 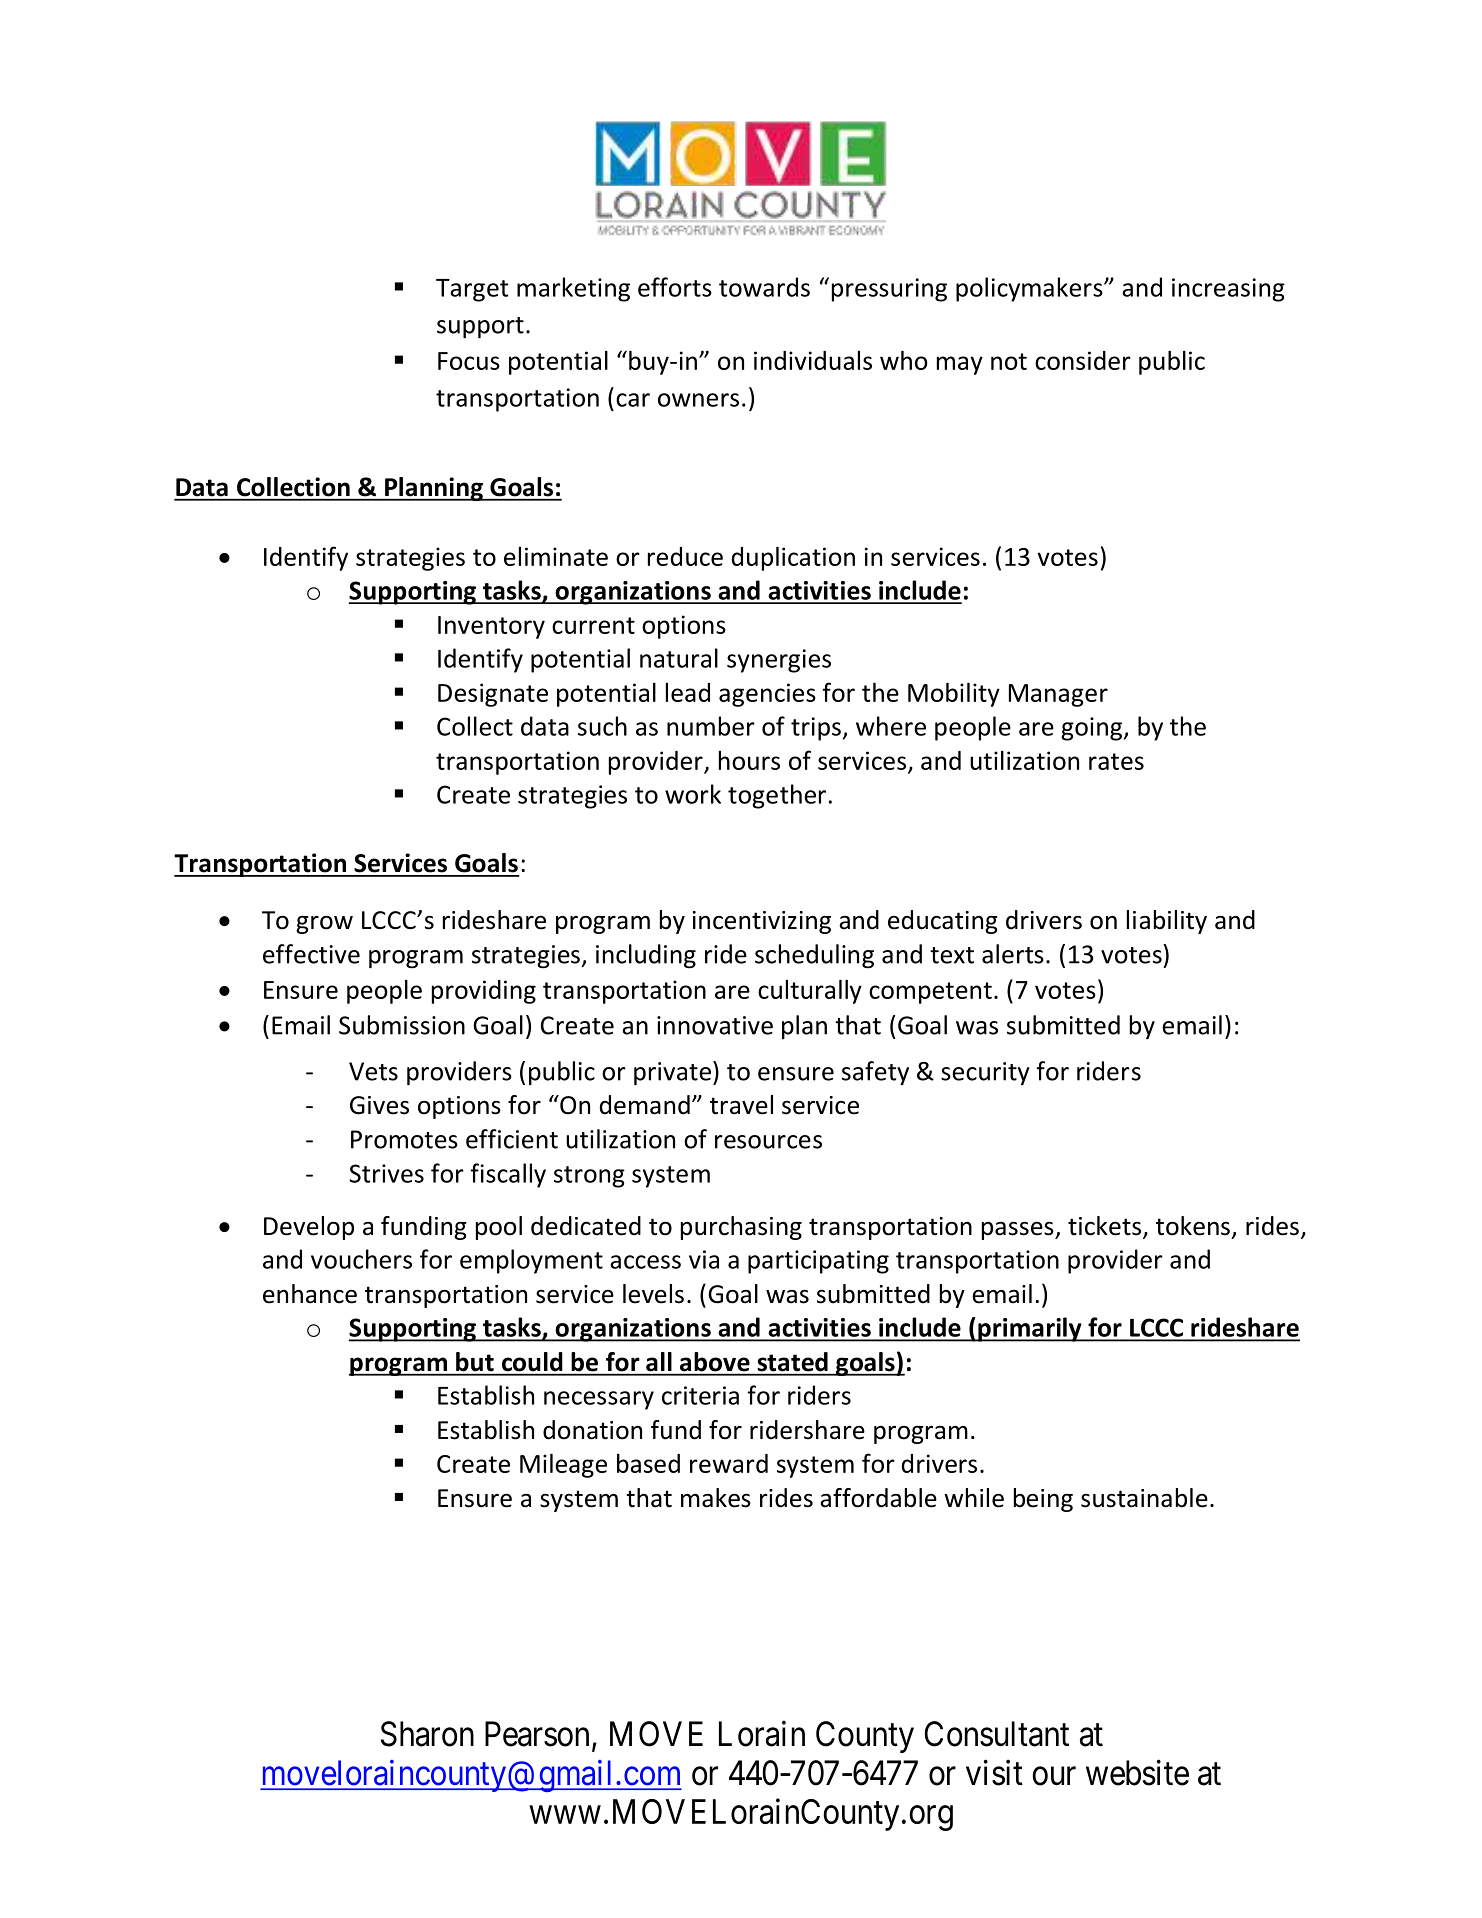 I want to click on tickets, so click(x=1106, y=1227).
